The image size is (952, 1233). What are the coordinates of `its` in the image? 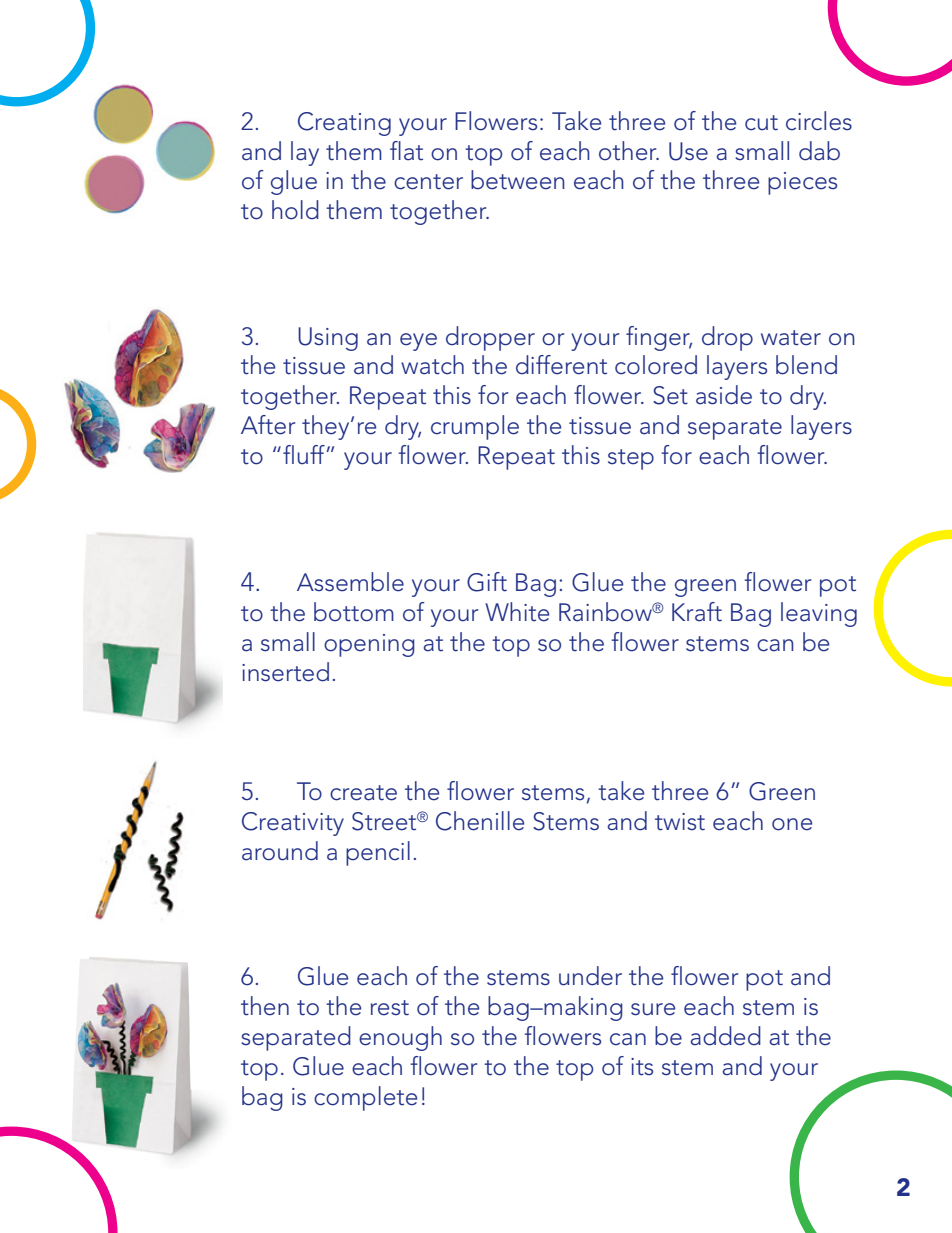 It's located at (642, 1067).
